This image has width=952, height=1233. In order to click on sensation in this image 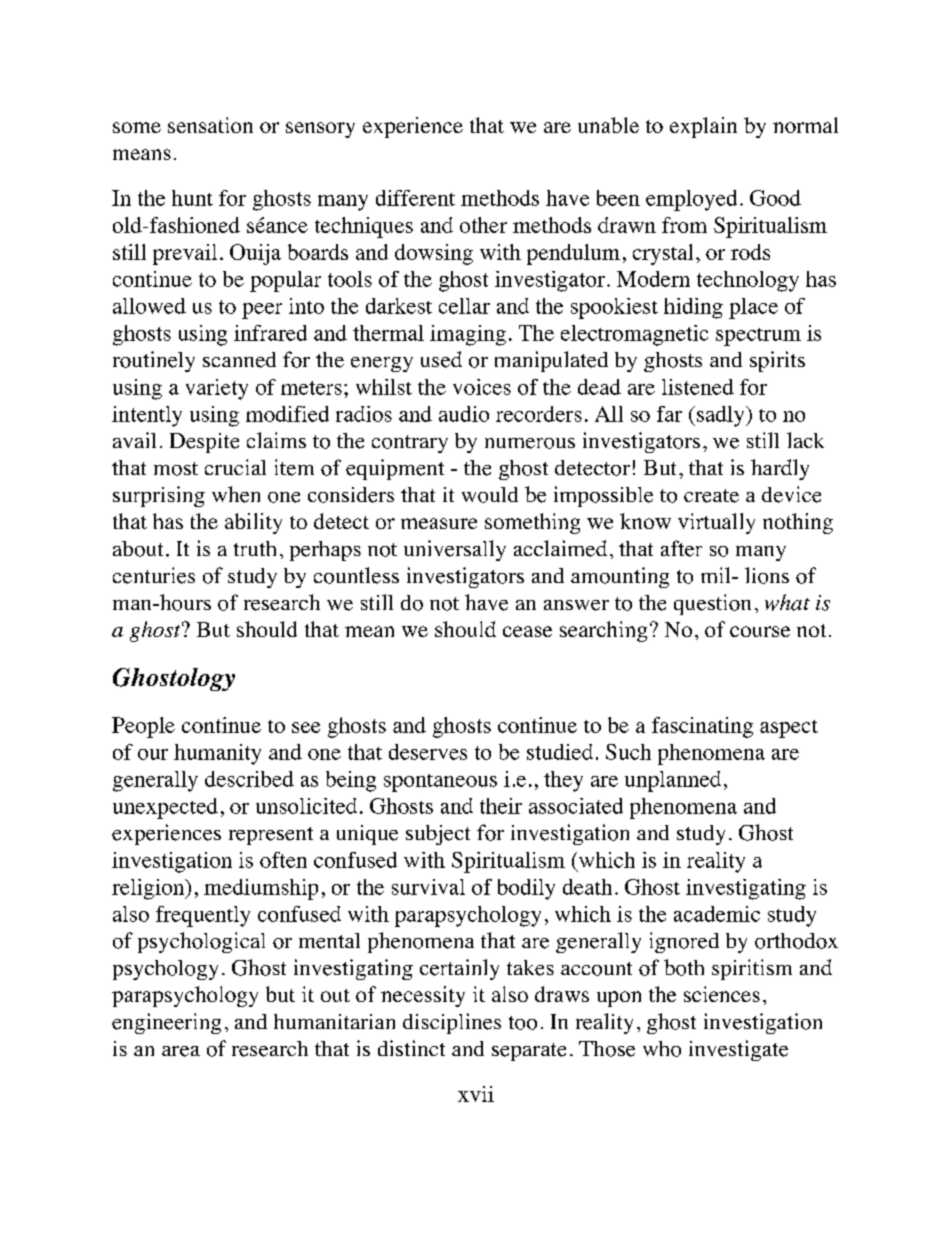, I will do `click(210, 125)`.
